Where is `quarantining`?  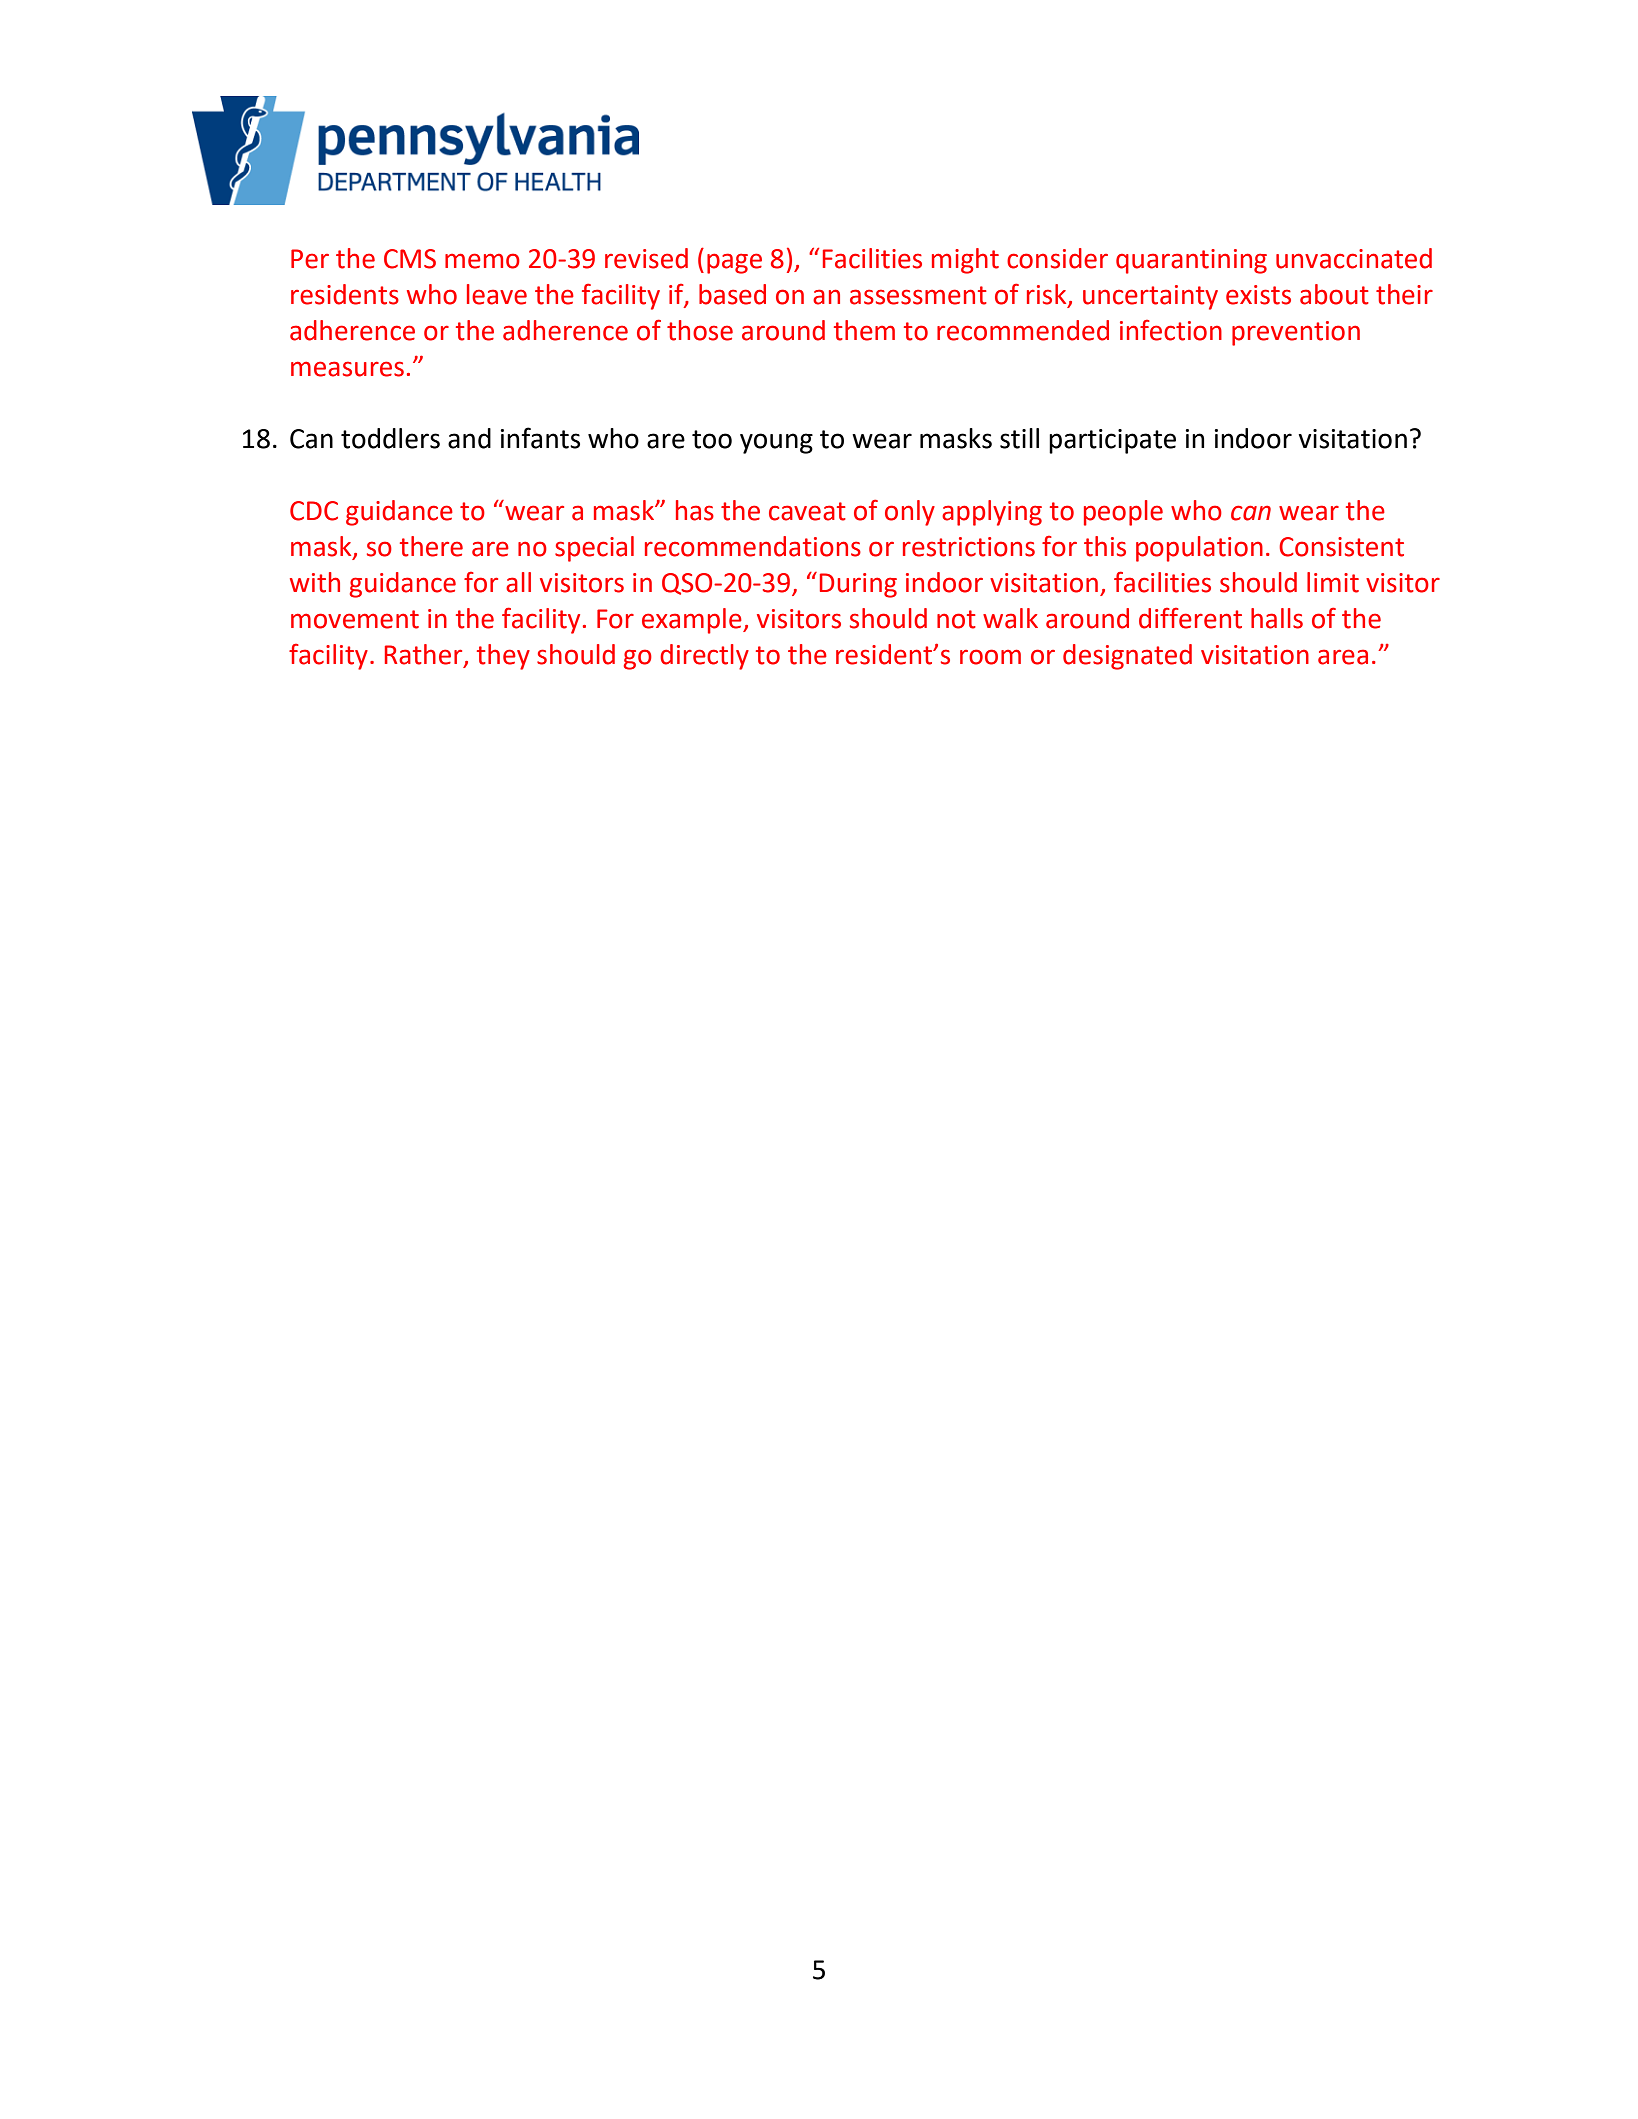 quarantining is located at coordinates (1191, 261).
